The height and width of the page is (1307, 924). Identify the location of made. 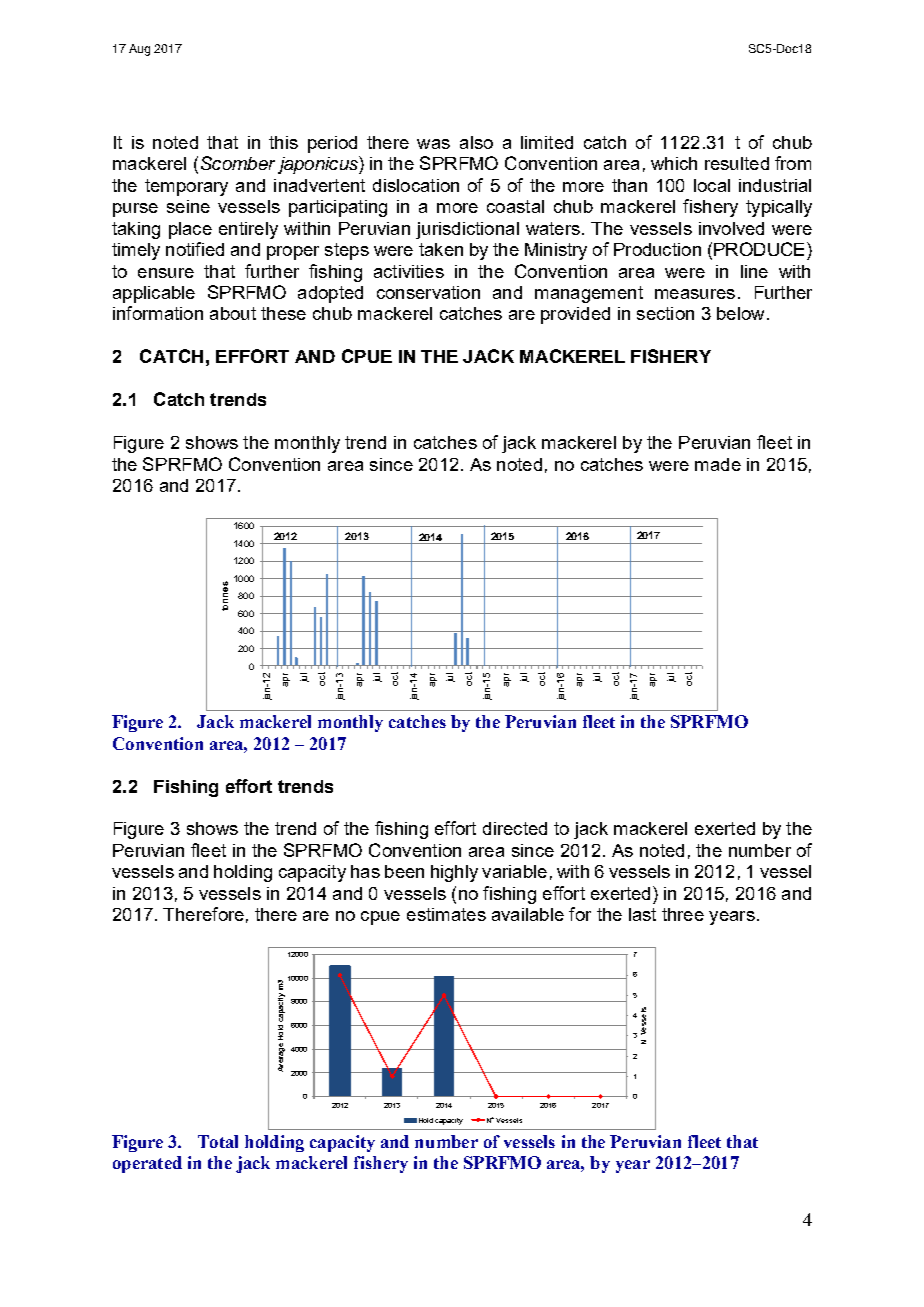
(718, 464).
